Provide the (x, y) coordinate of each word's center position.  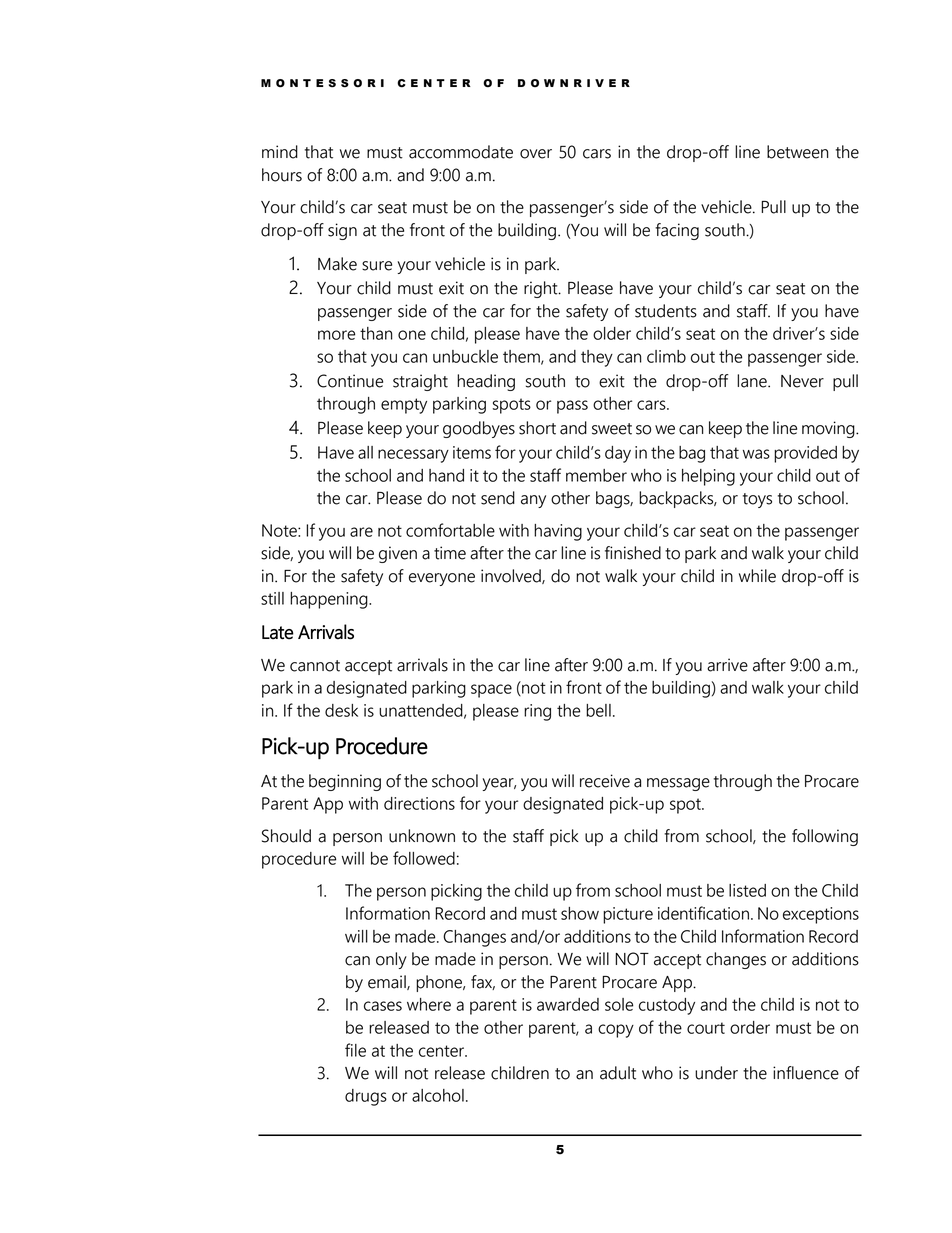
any (533, 501)
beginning (345, 782)
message (678, 784)
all (365, 452)
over (536, 154)
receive (605, 781)
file (355, 1050)
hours (282, 175)
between (797, 152)
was (756, 454)
